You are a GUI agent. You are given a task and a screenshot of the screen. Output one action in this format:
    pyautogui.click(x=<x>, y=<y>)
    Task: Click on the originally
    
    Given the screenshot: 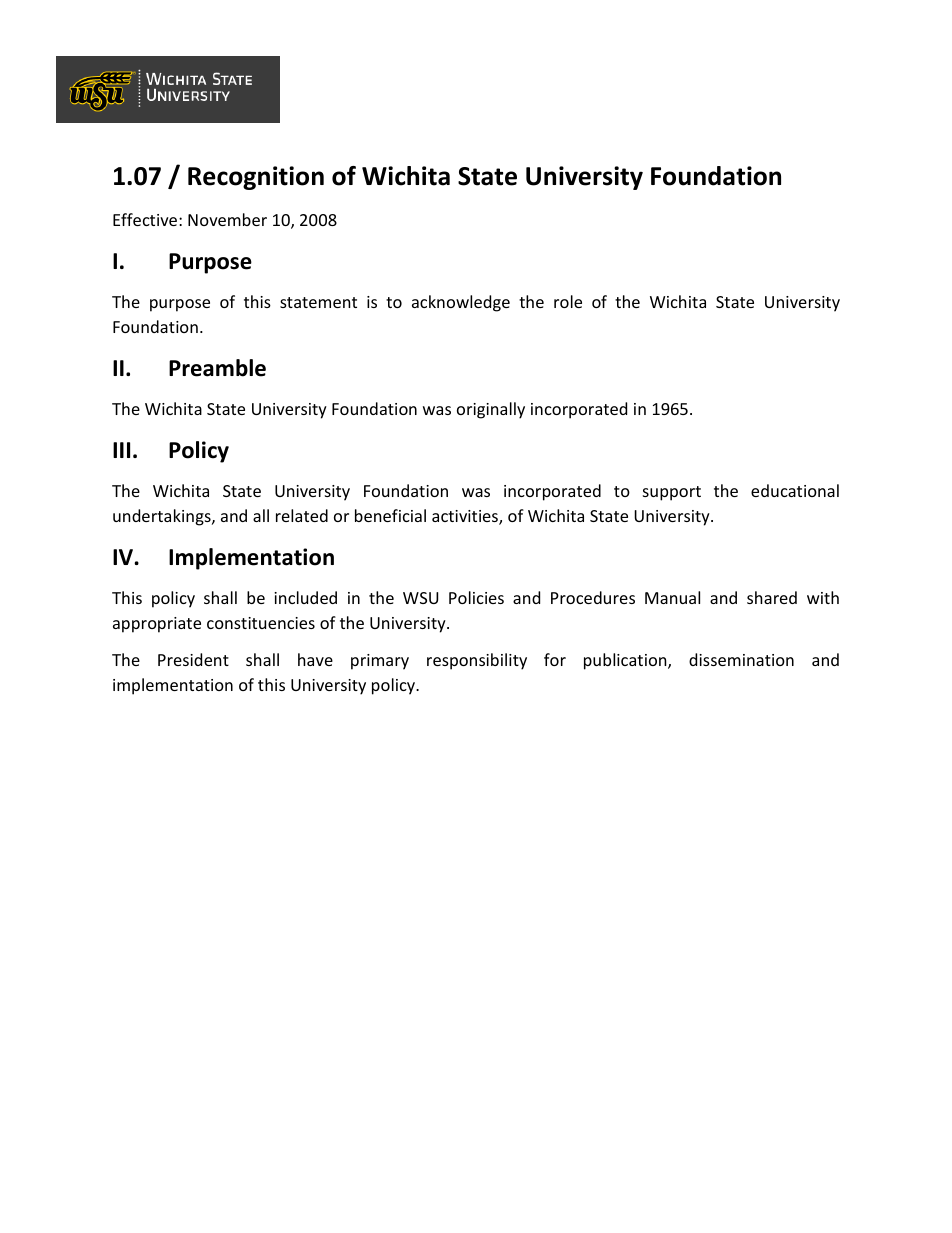 What is the action you would take?
    pyautogui.click(x=491, y=410)
